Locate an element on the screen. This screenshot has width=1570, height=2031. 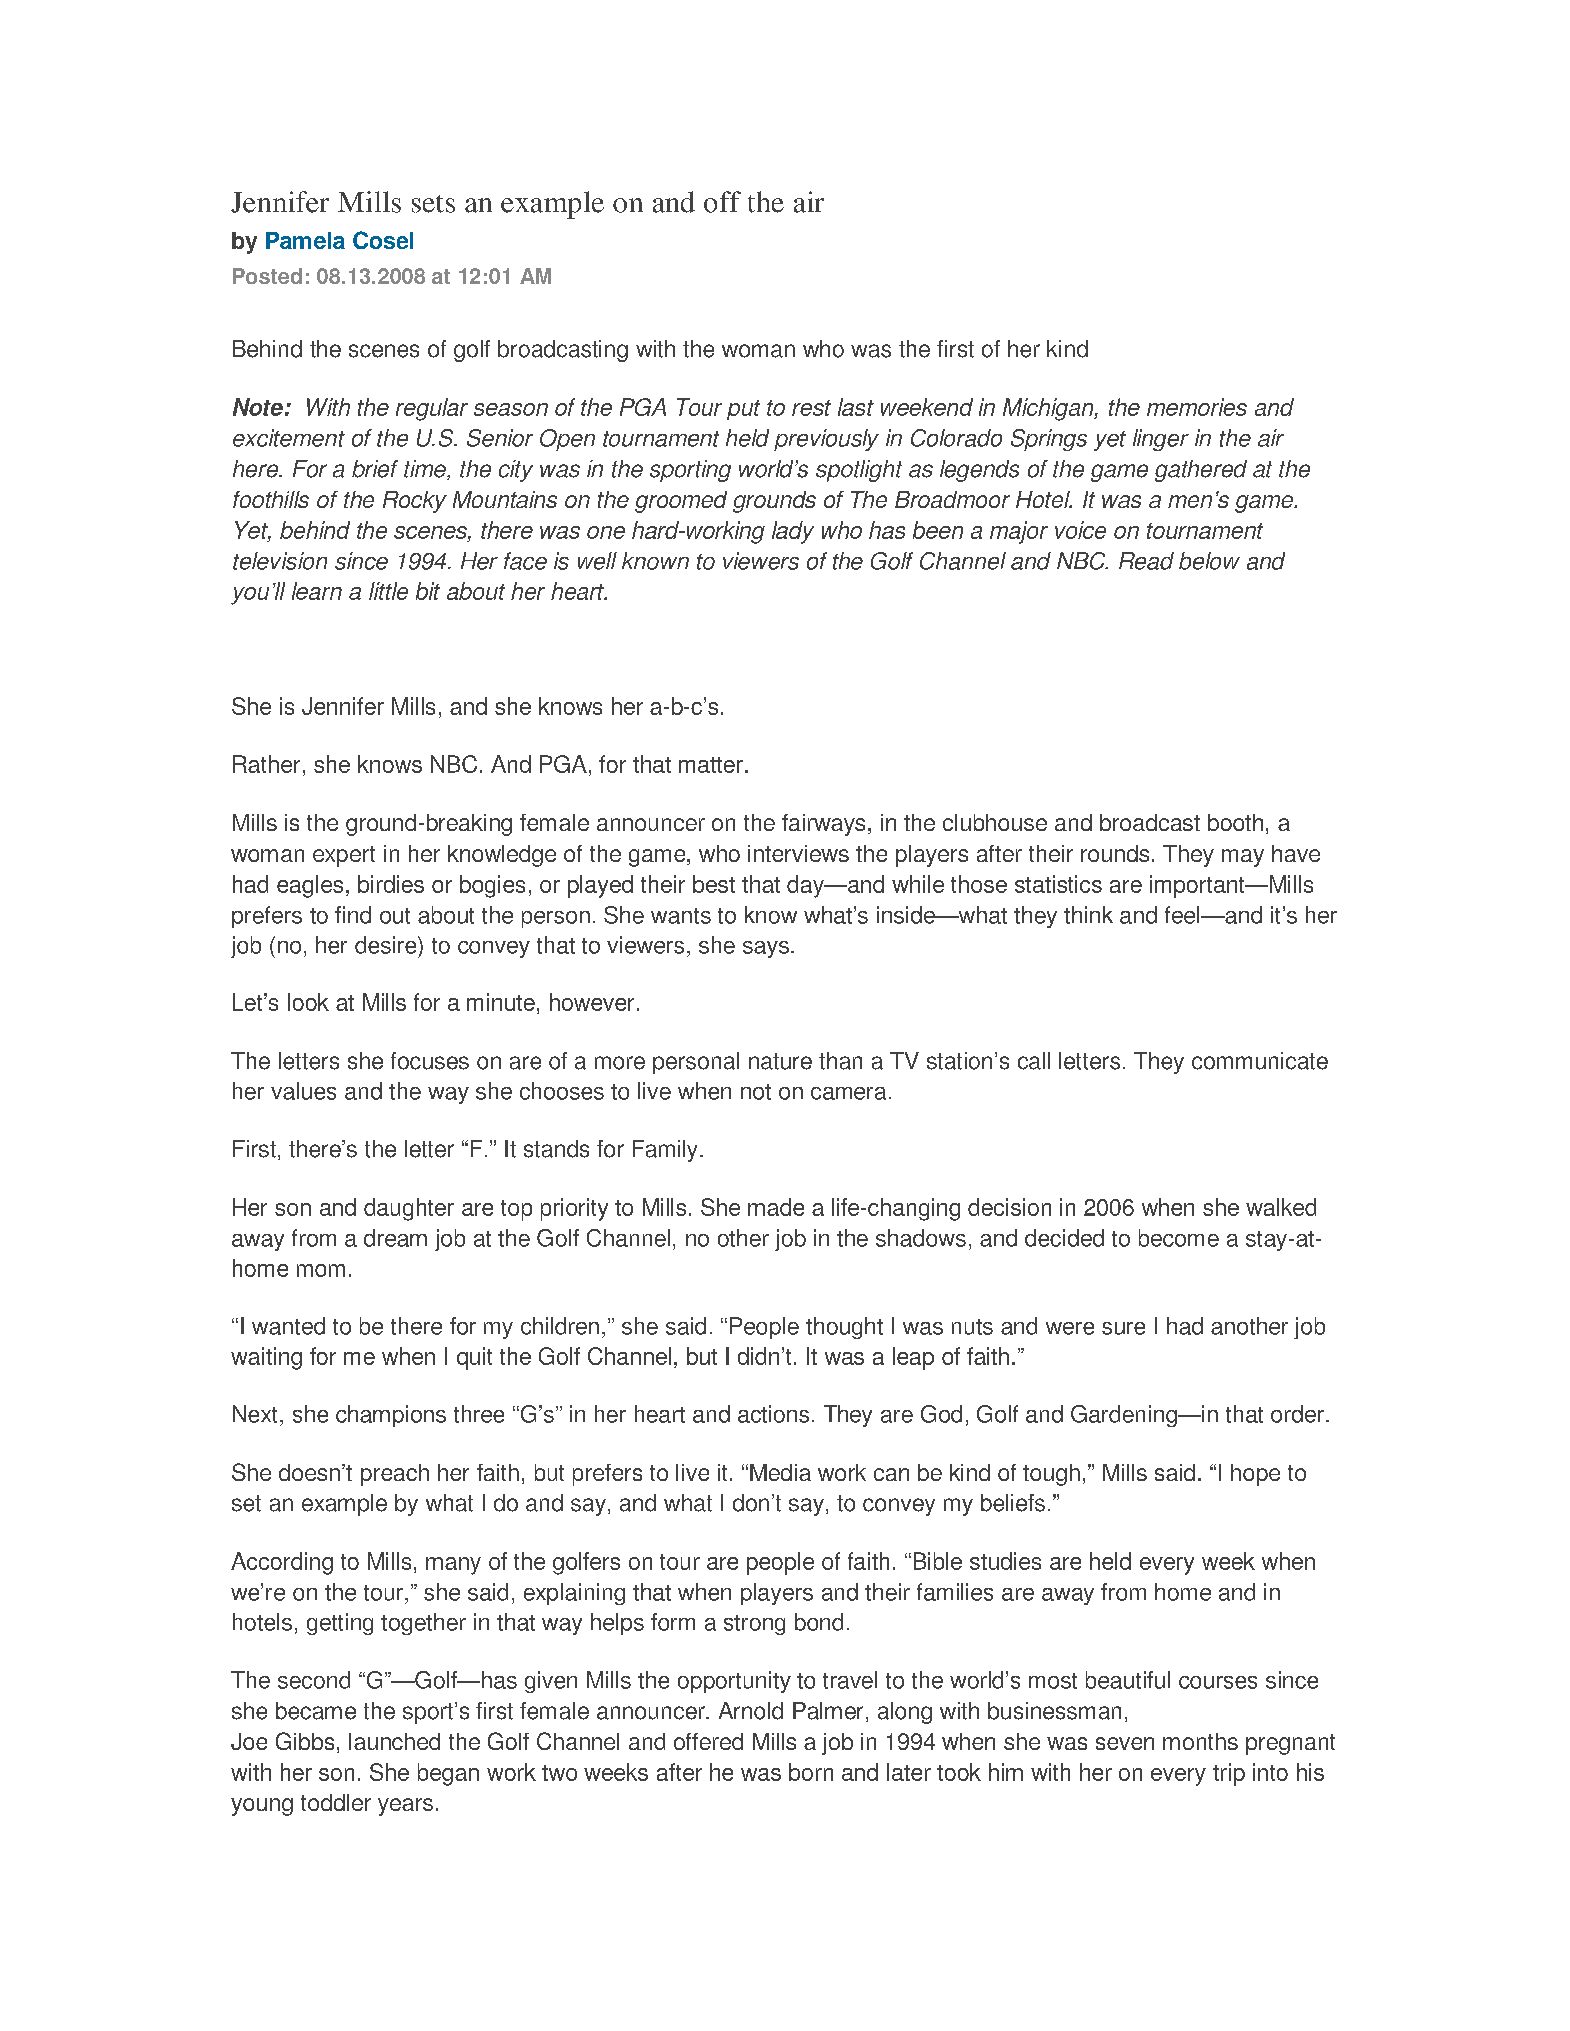
made is located at coordinates (776, 1207).
